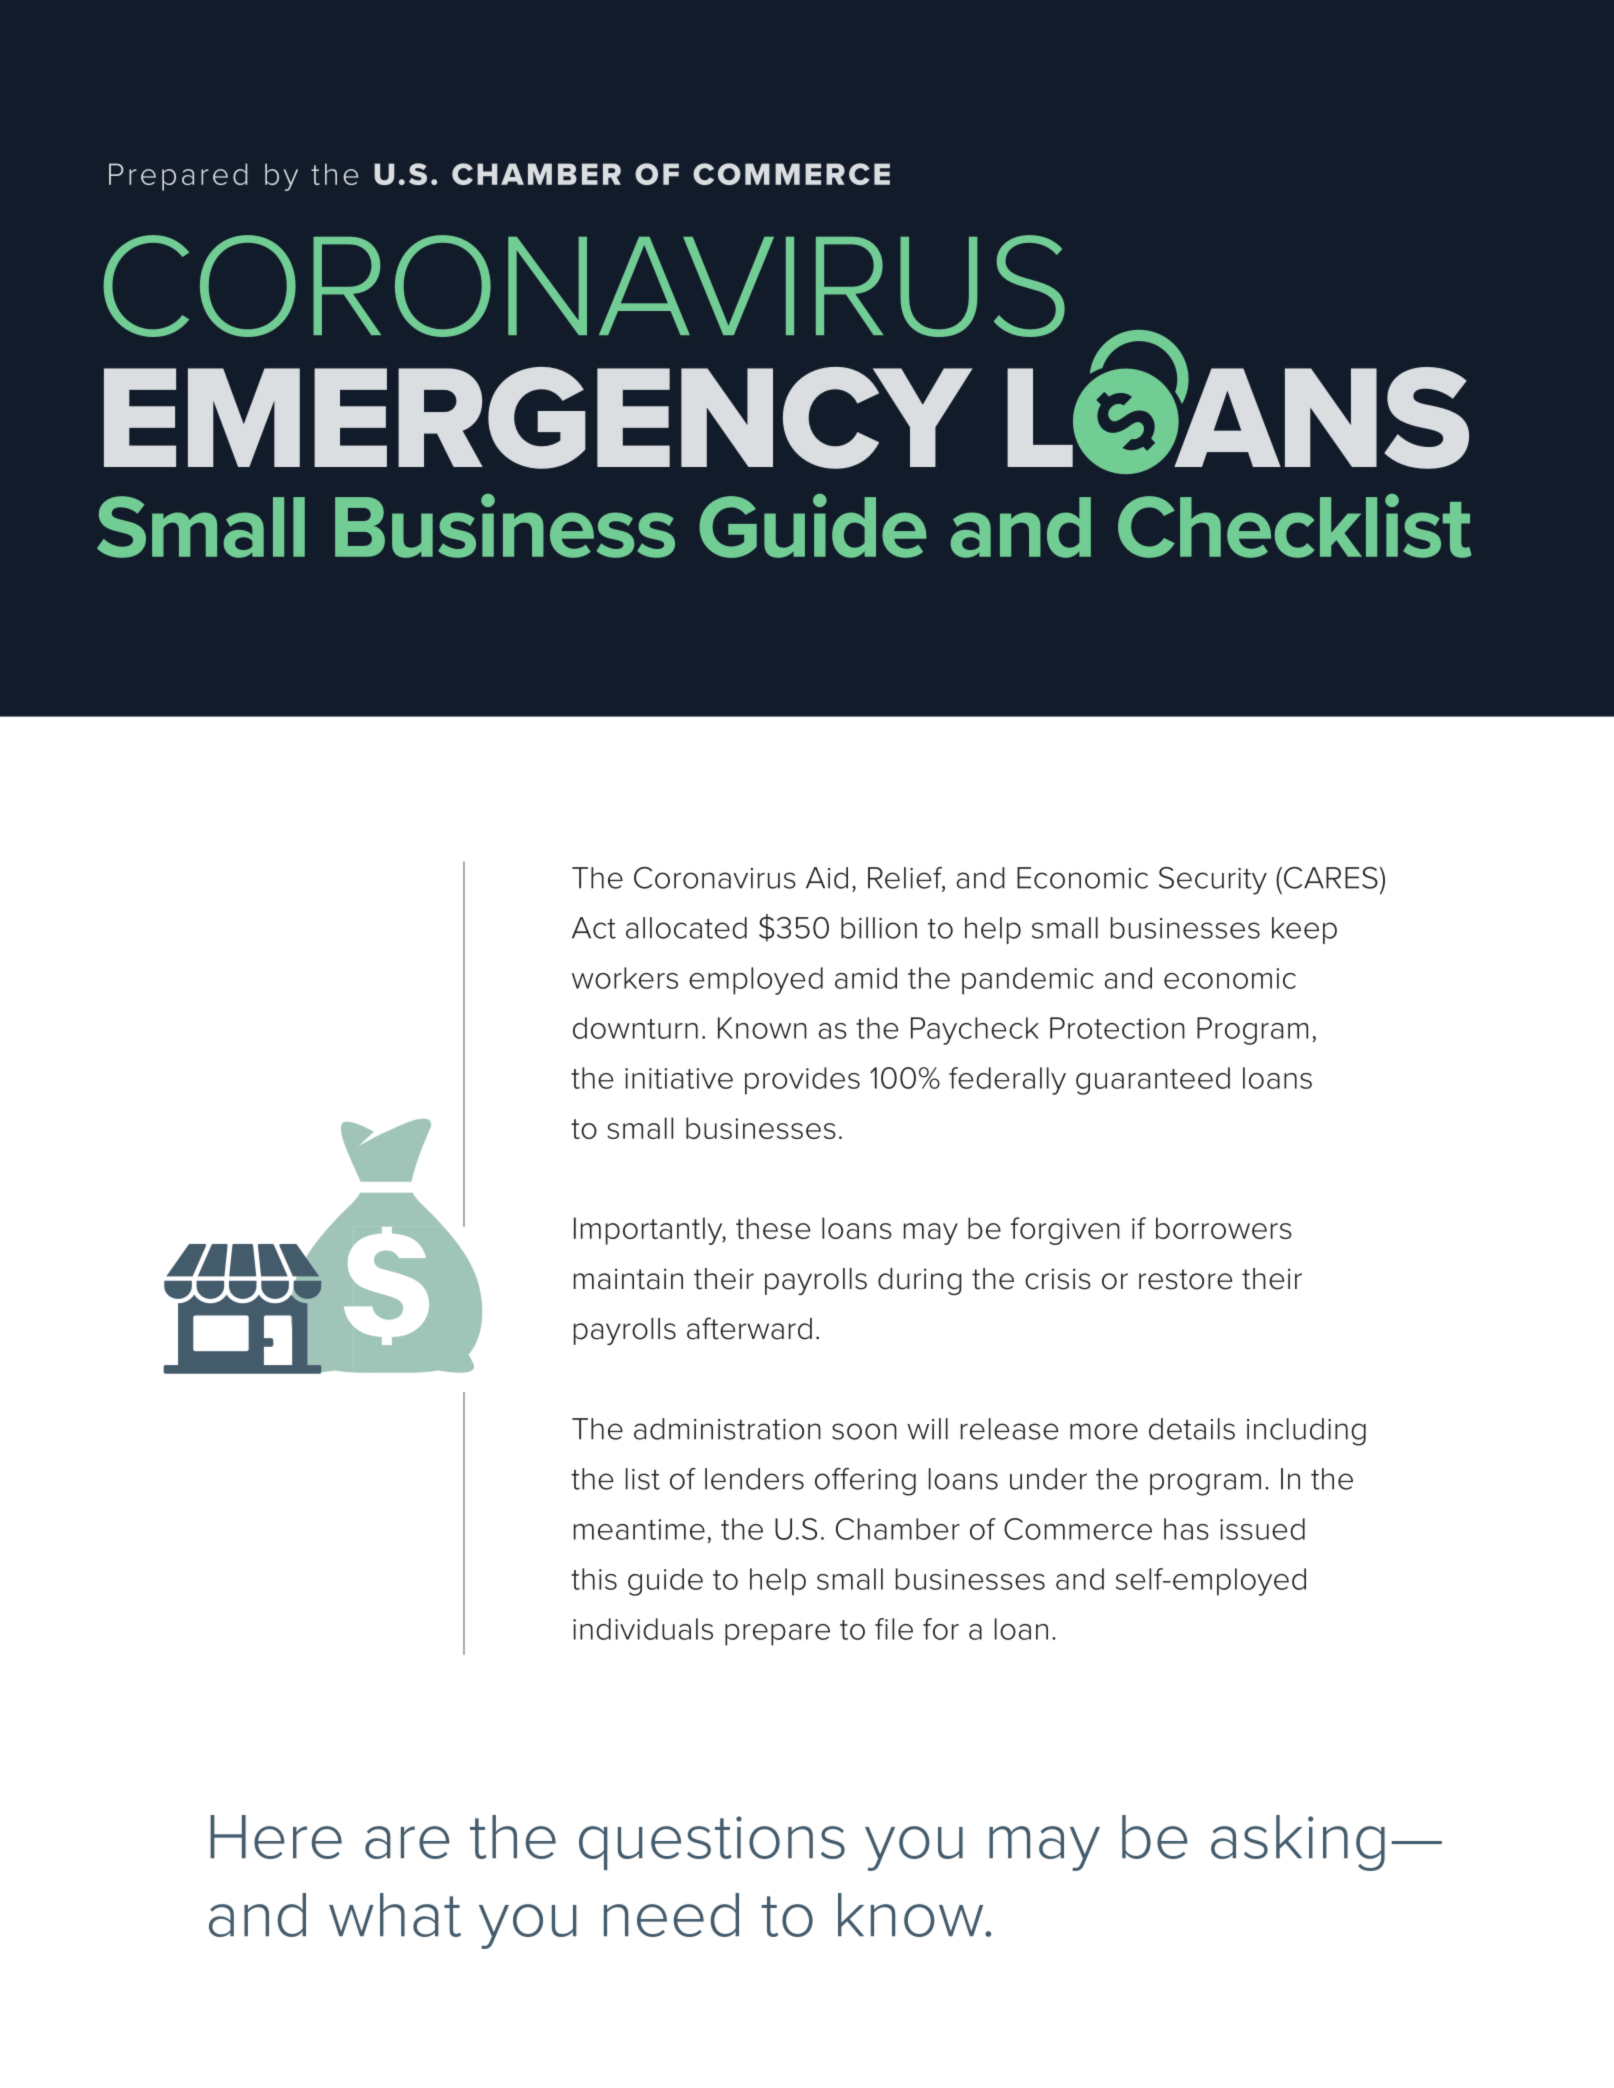  What do you see at coordinates (1213, 881) in the document?
I see `Security` at bounding box center [1213, 881].
